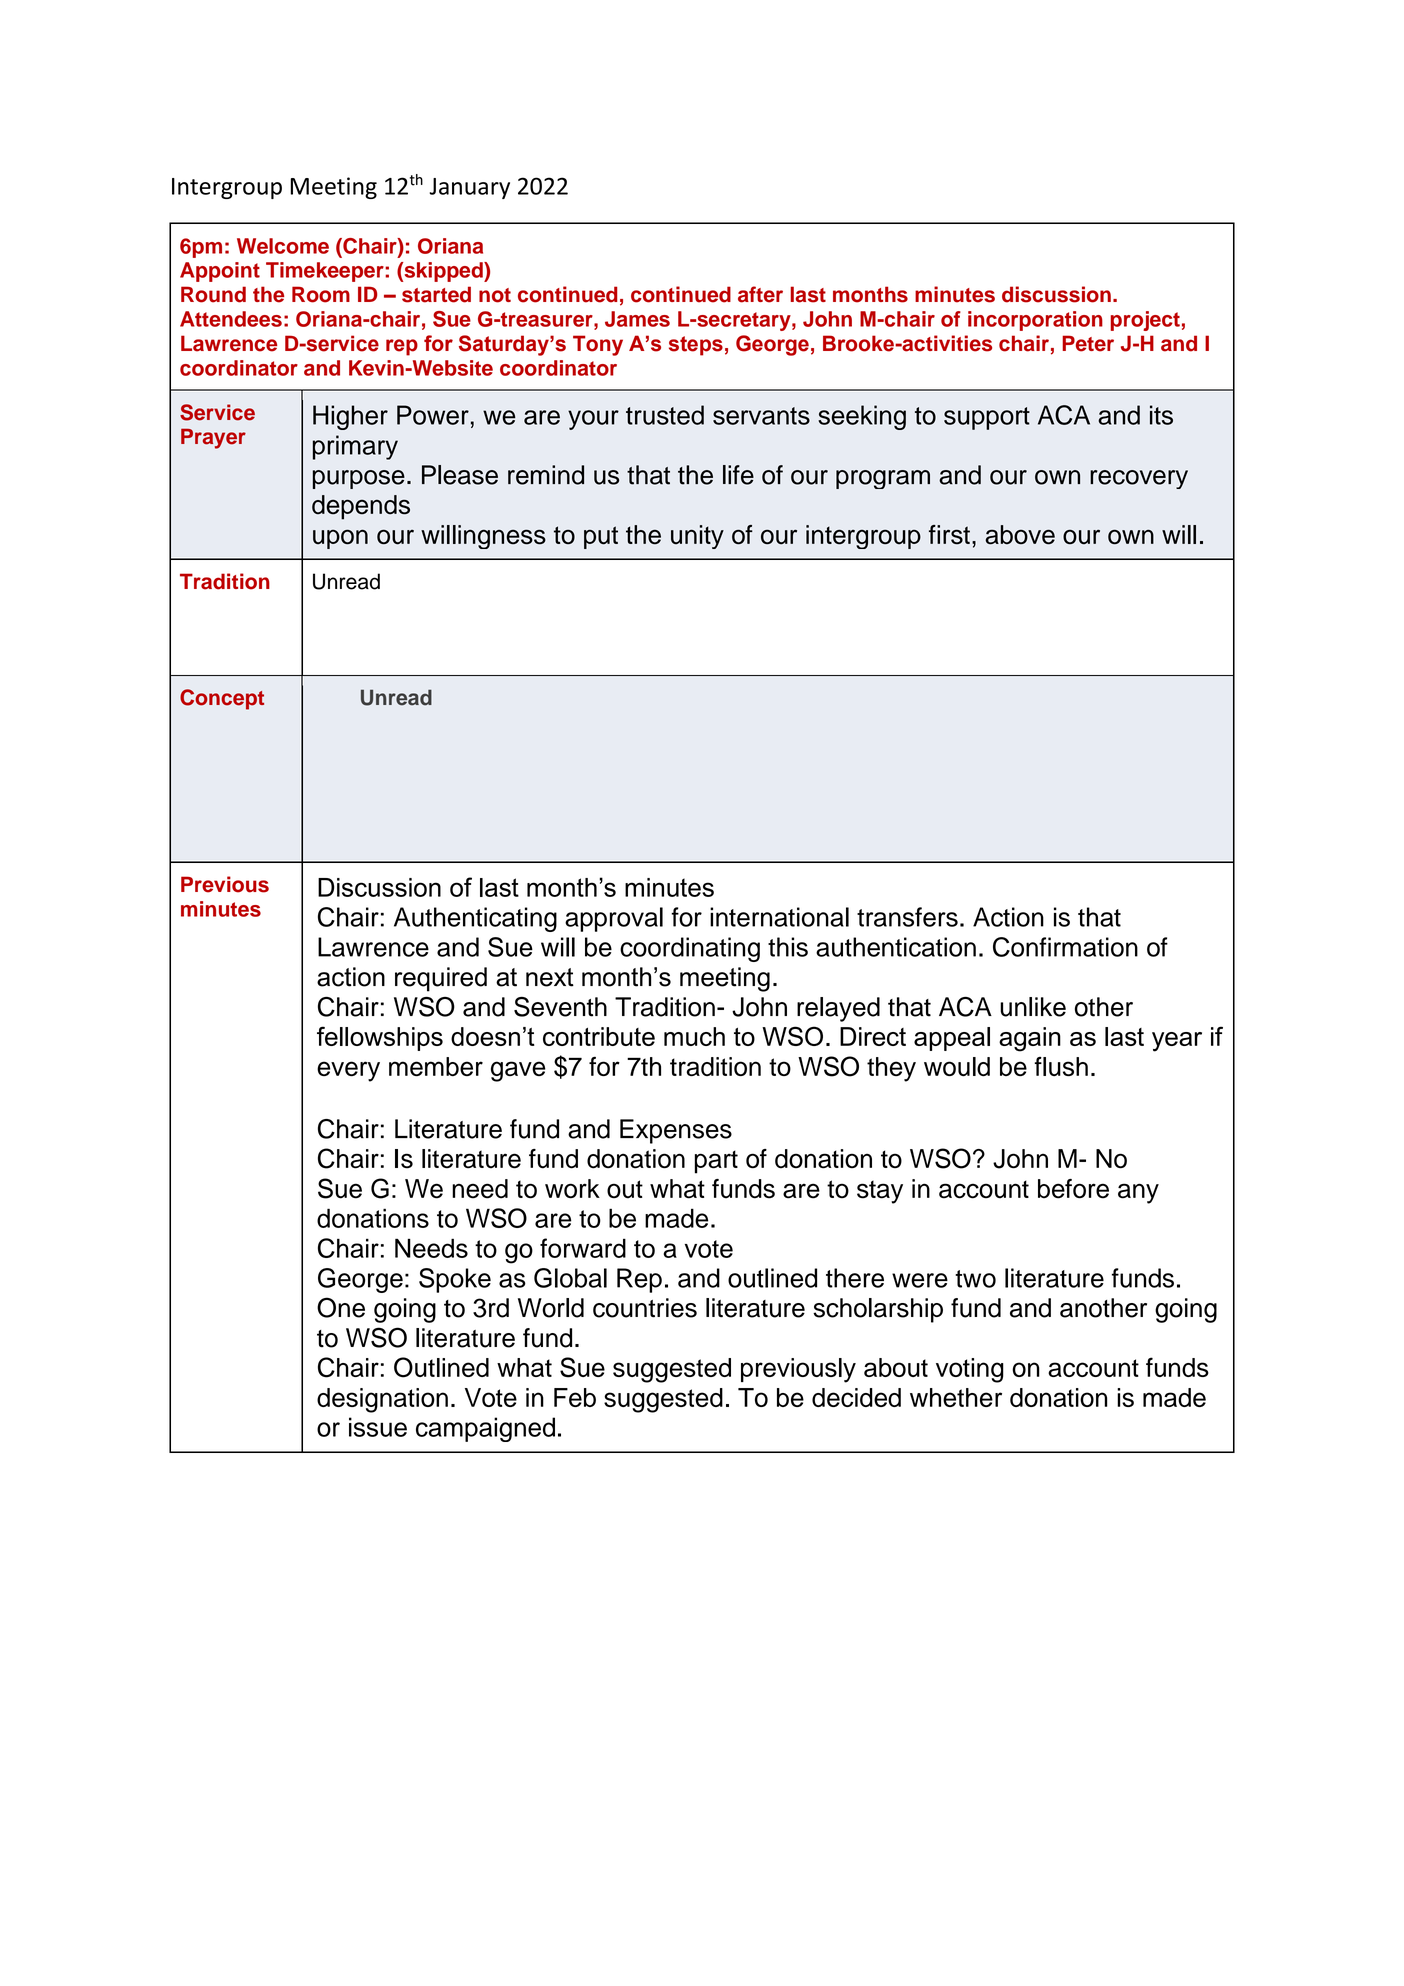 Image resolution: width=1404 pixels, height=1986 pixels. What do you see at coordinates (283, 246) in the page?
I see `Welcome` at bounding box center [283, 246].
